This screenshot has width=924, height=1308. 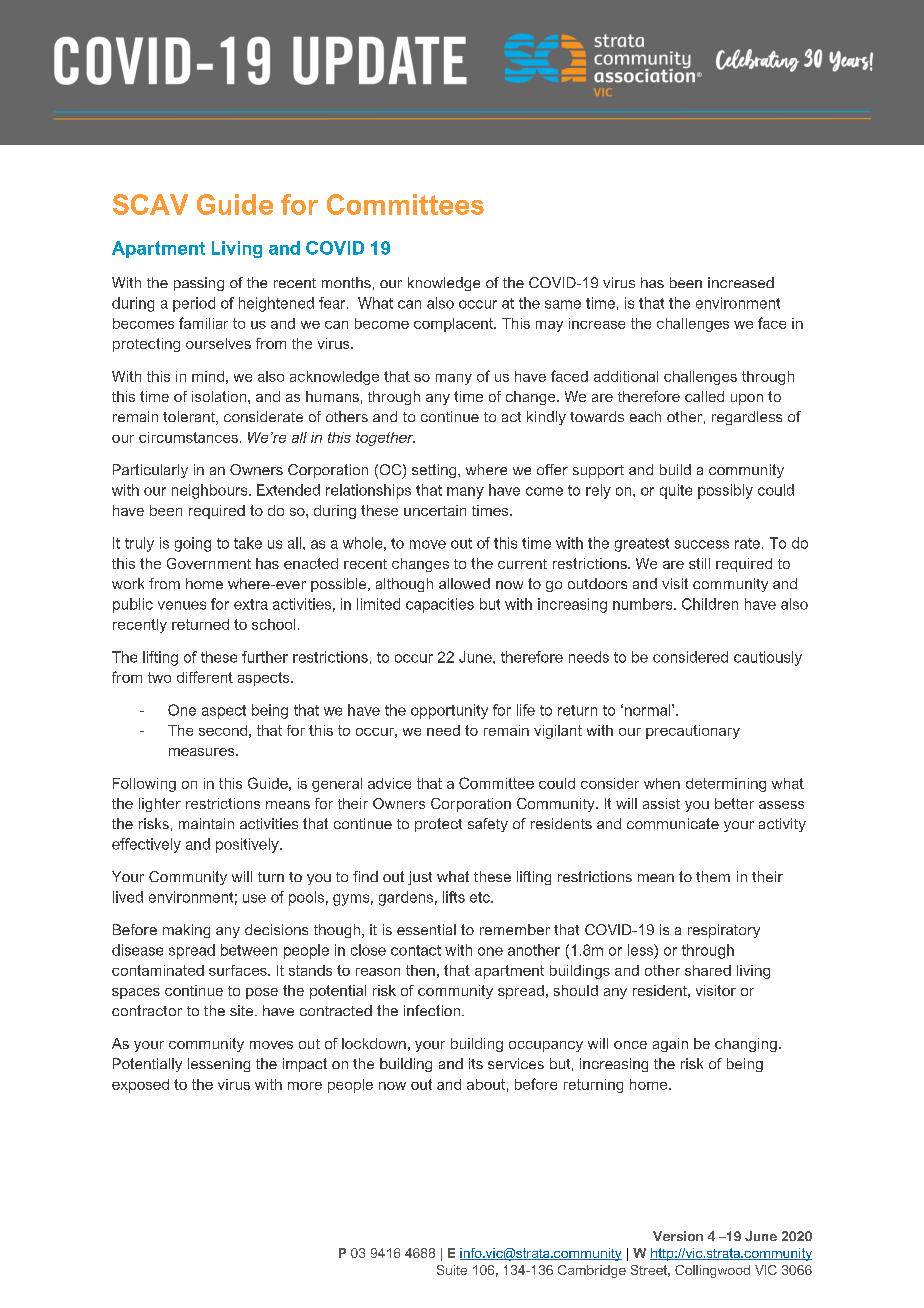 I want to click on precautionary, so click(x=693, y=732).
